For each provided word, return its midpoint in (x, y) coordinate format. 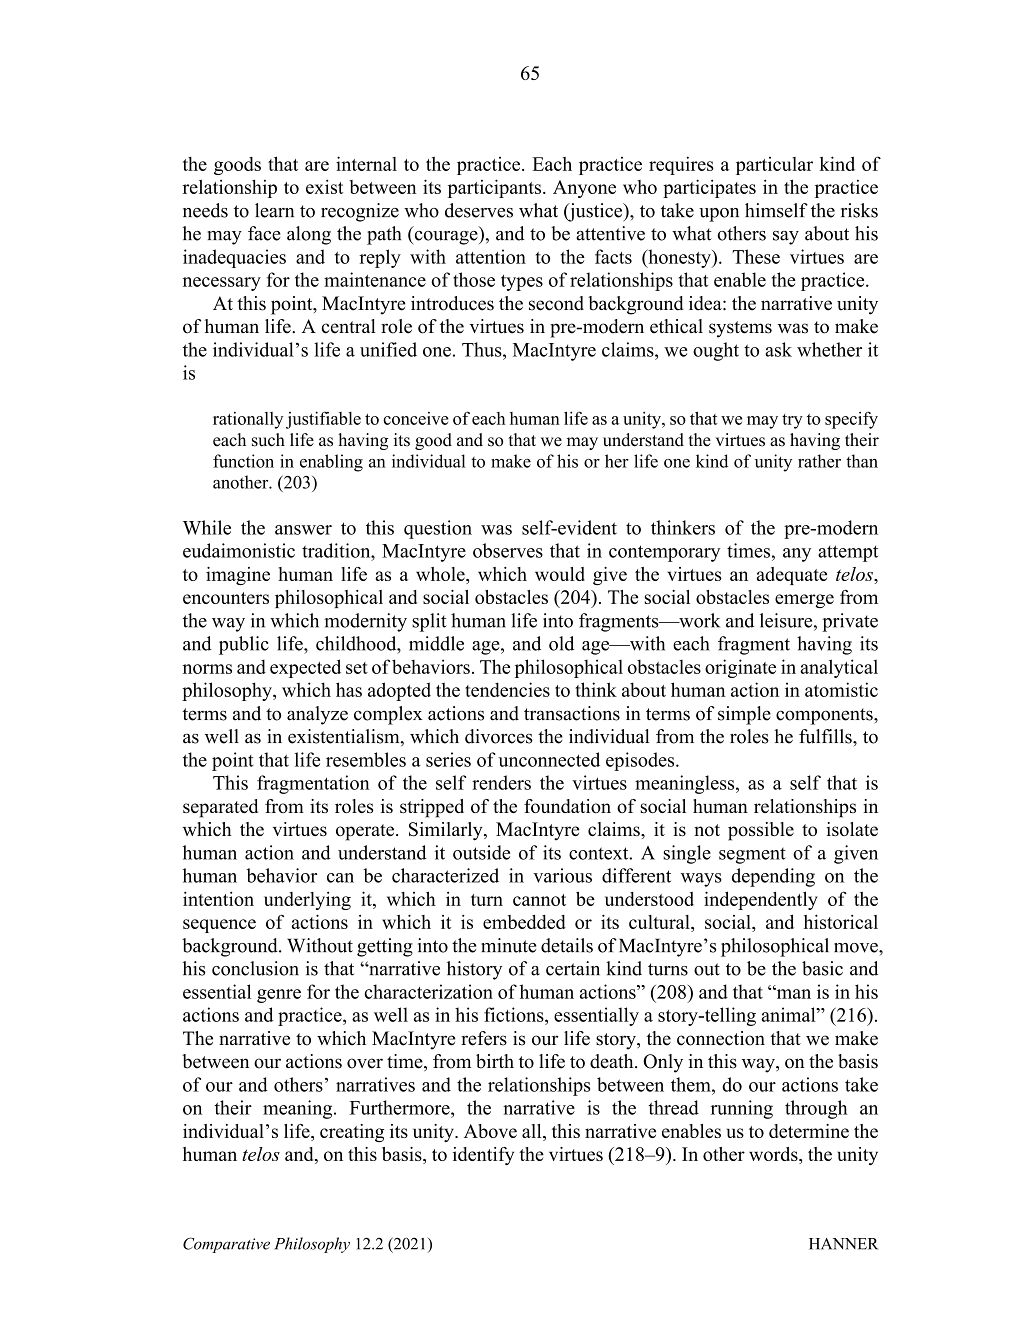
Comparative (226, 1245)
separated (220, 808)
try (792, 421)
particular (774, 166)
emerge (804, 601)
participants (494, 188)
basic (822, 968)
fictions (515, 1014)
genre (279, 996)
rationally (248, 420)
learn (274, 210)
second (556, 303)
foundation (567, 806)
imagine (238, 576)
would (560, 574)
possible (761, 831)
